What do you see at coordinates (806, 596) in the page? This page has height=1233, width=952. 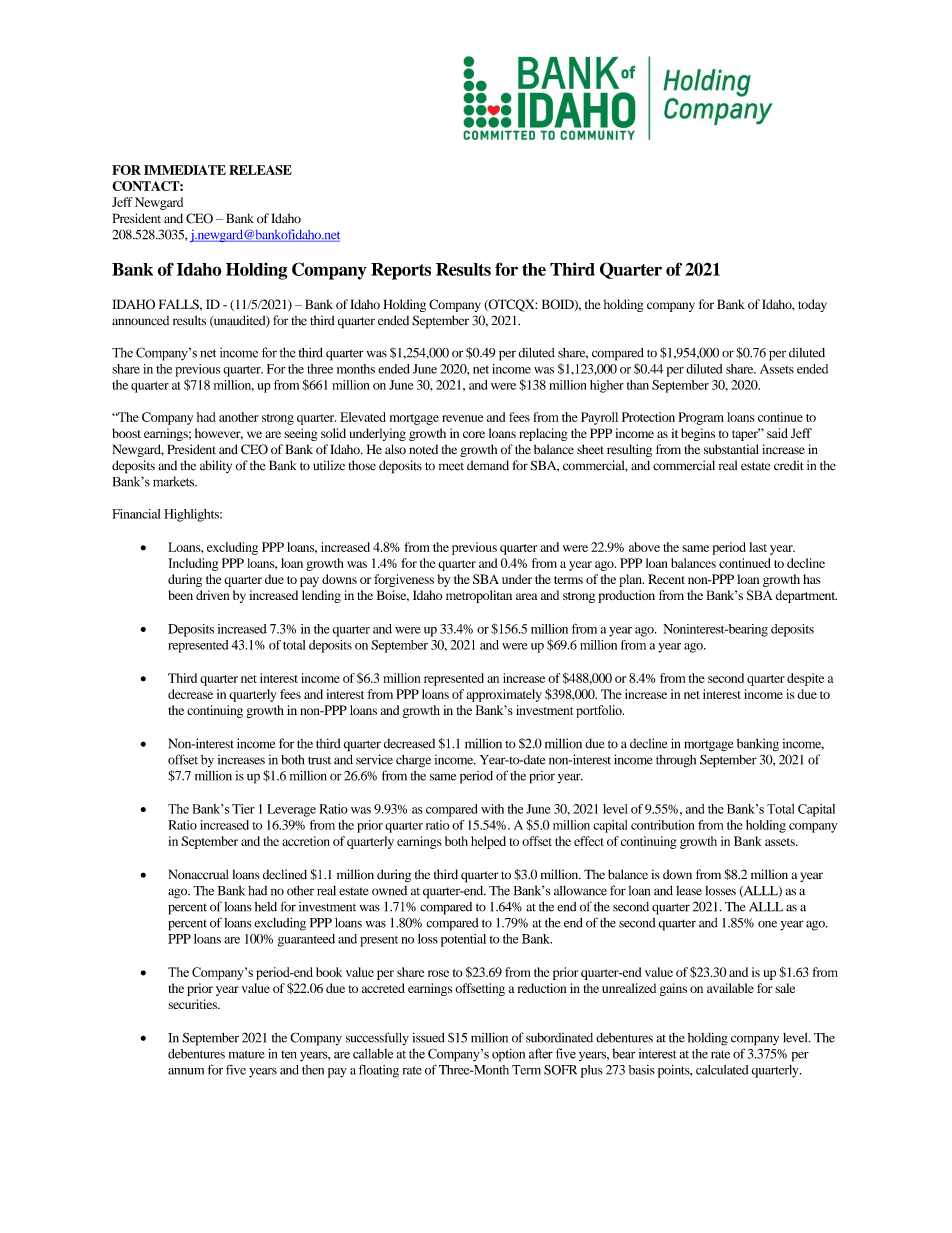 I see `department` at bounding box center [806, 596].
